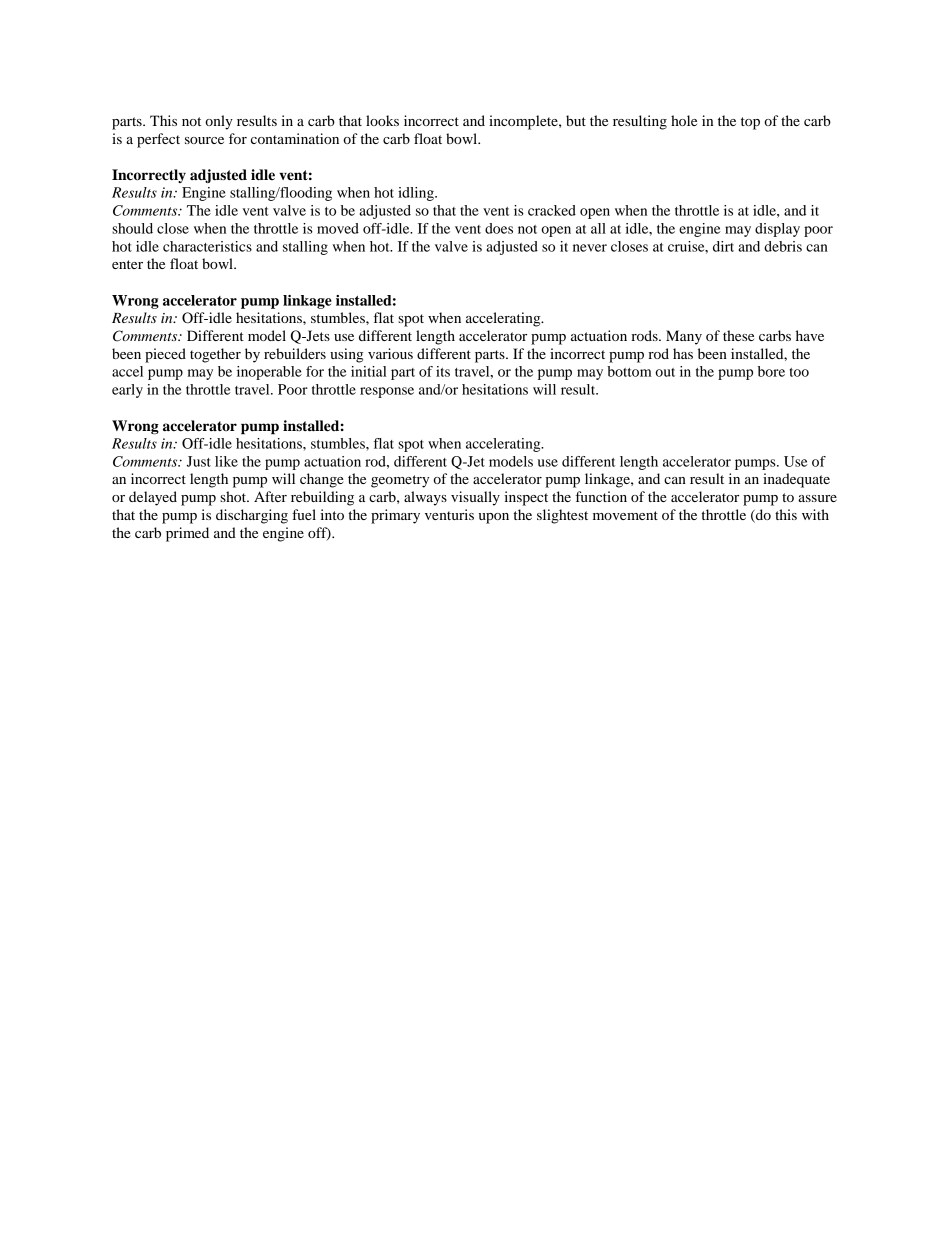 Image resolution: width=952 pixels, height=1233 pixels. What do you see at coordinates (382, 120) in the screenshot?
I see `looks` at bounding box center [382, 120].
